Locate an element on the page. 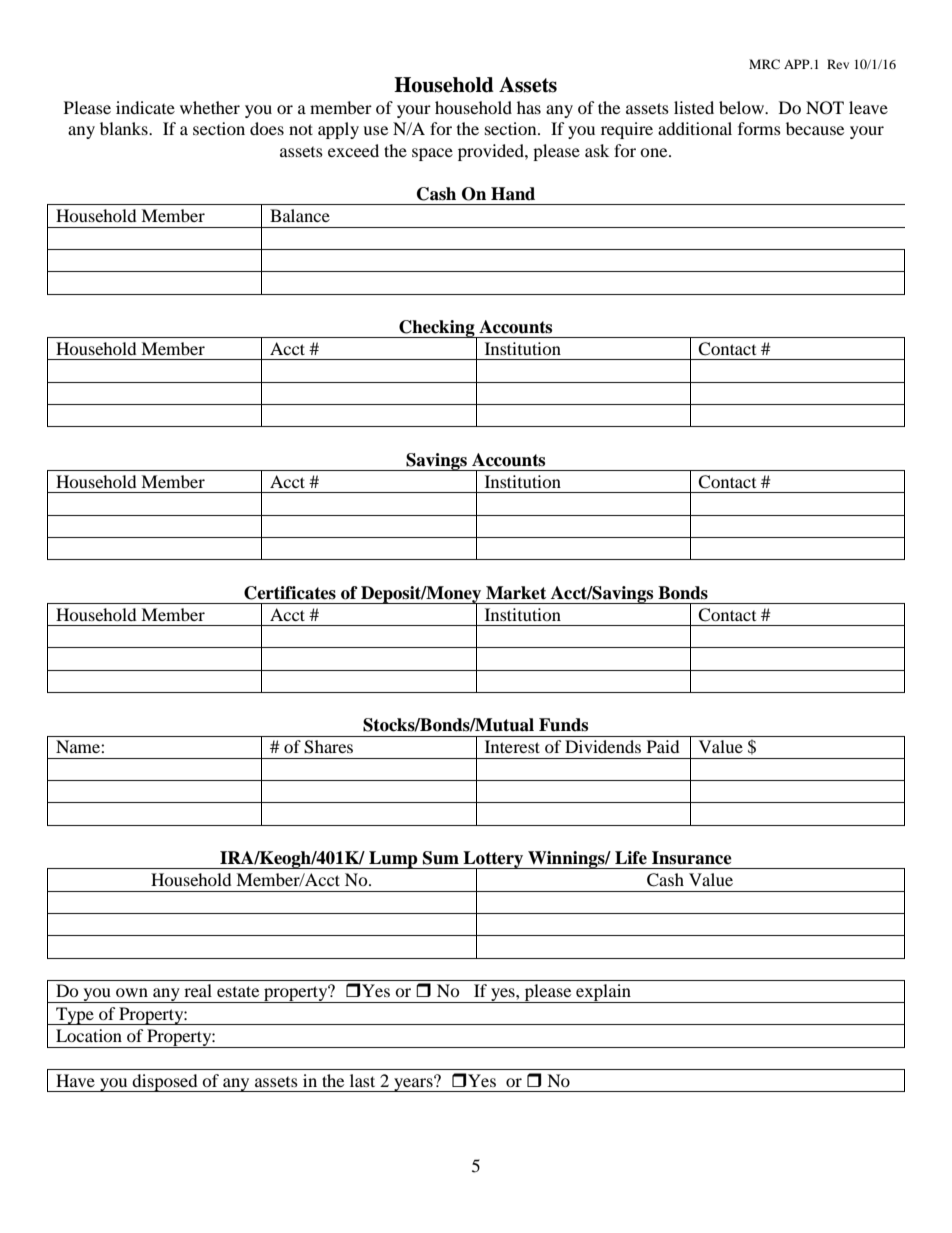  has is located at coordinates (529, 107).
